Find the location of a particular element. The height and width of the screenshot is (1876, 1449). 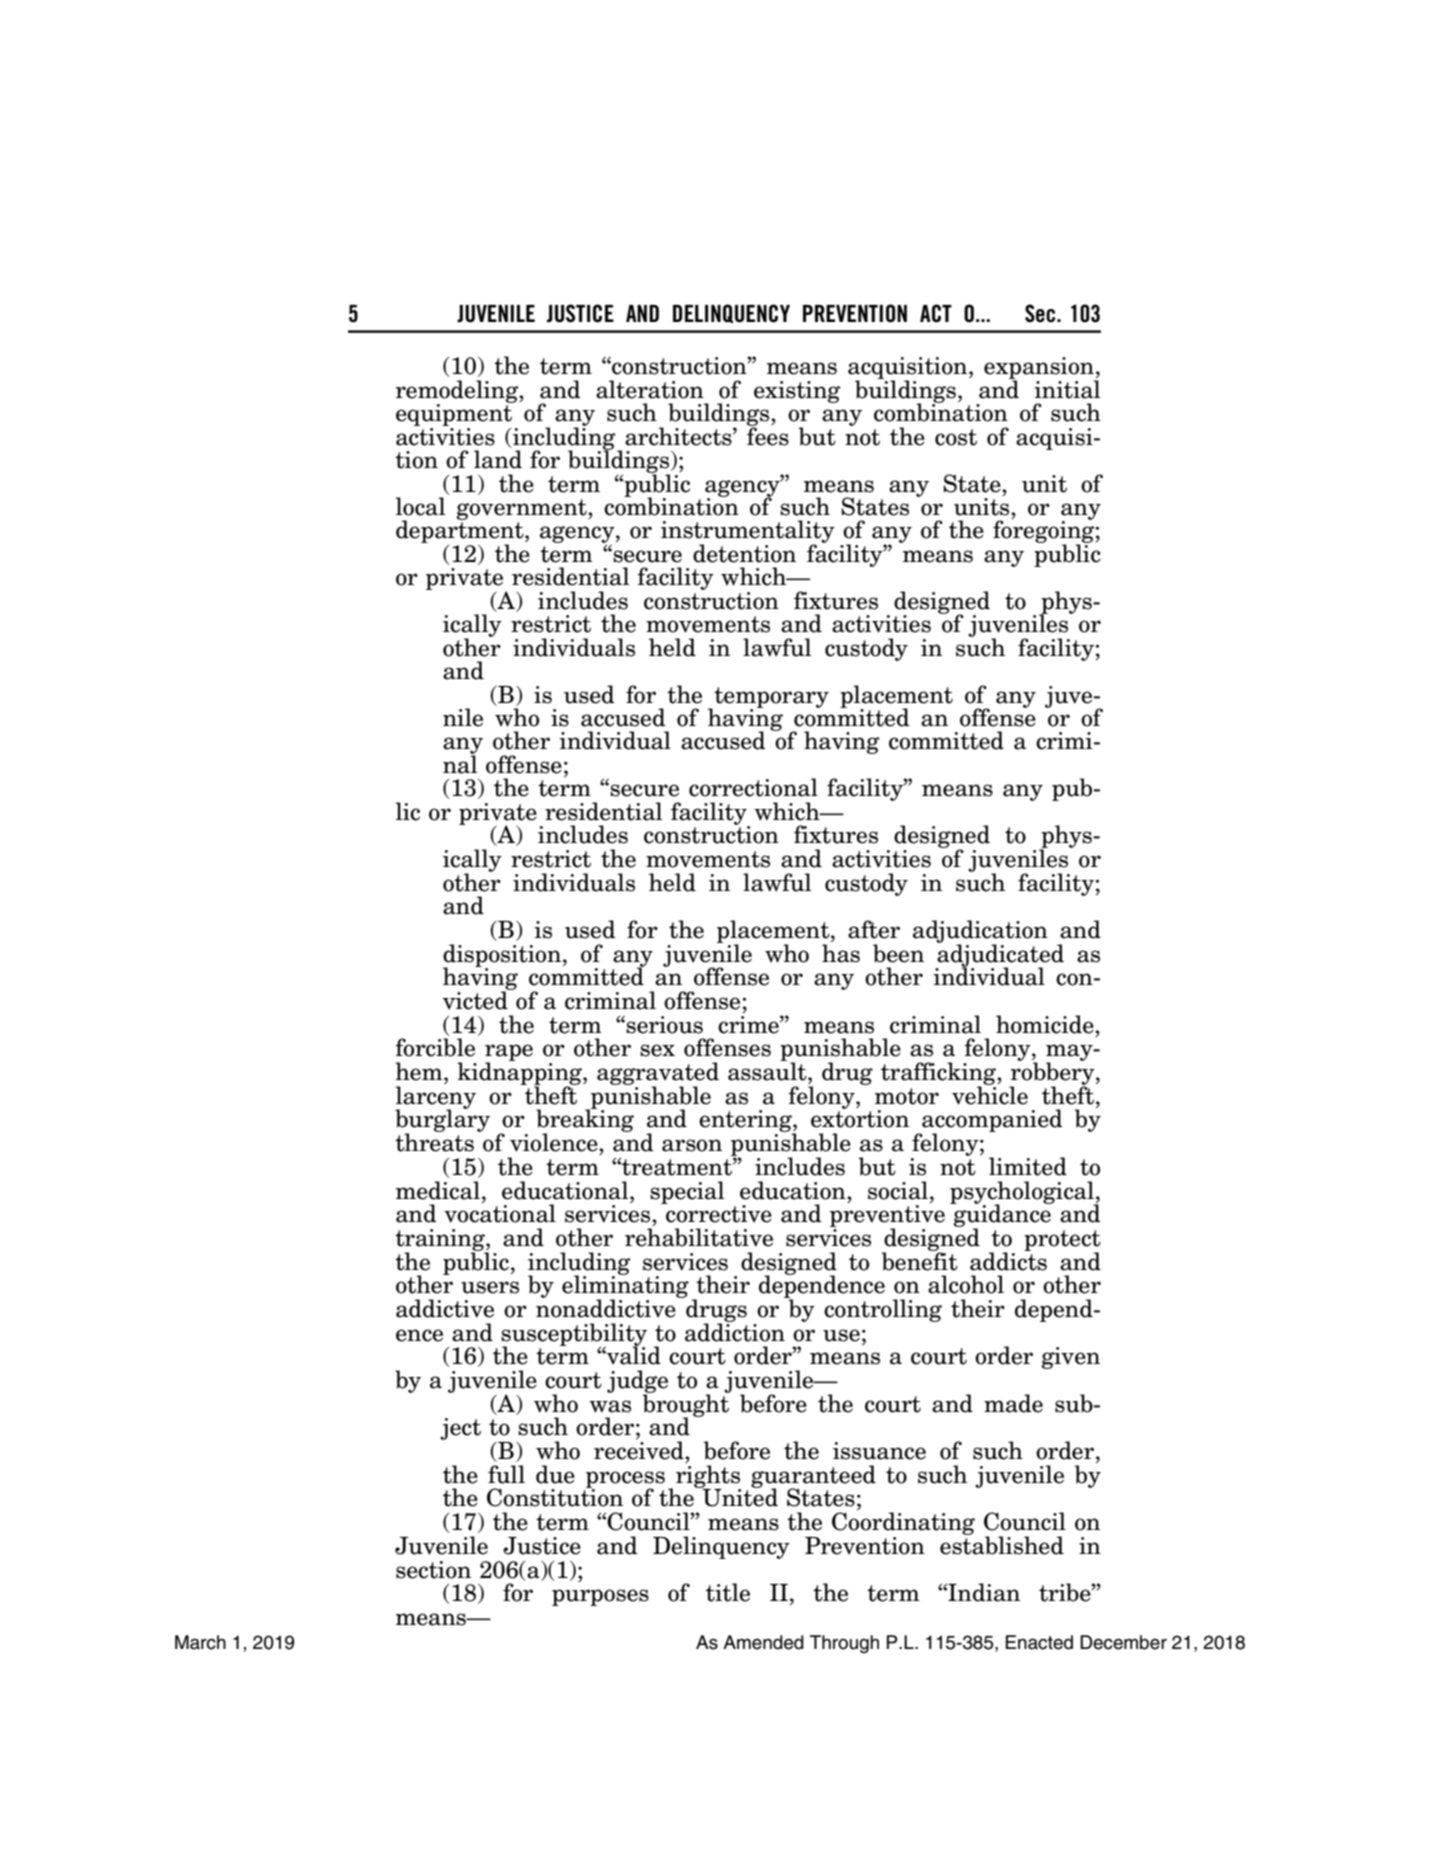

initial is located at coordinates (1067, 389).
